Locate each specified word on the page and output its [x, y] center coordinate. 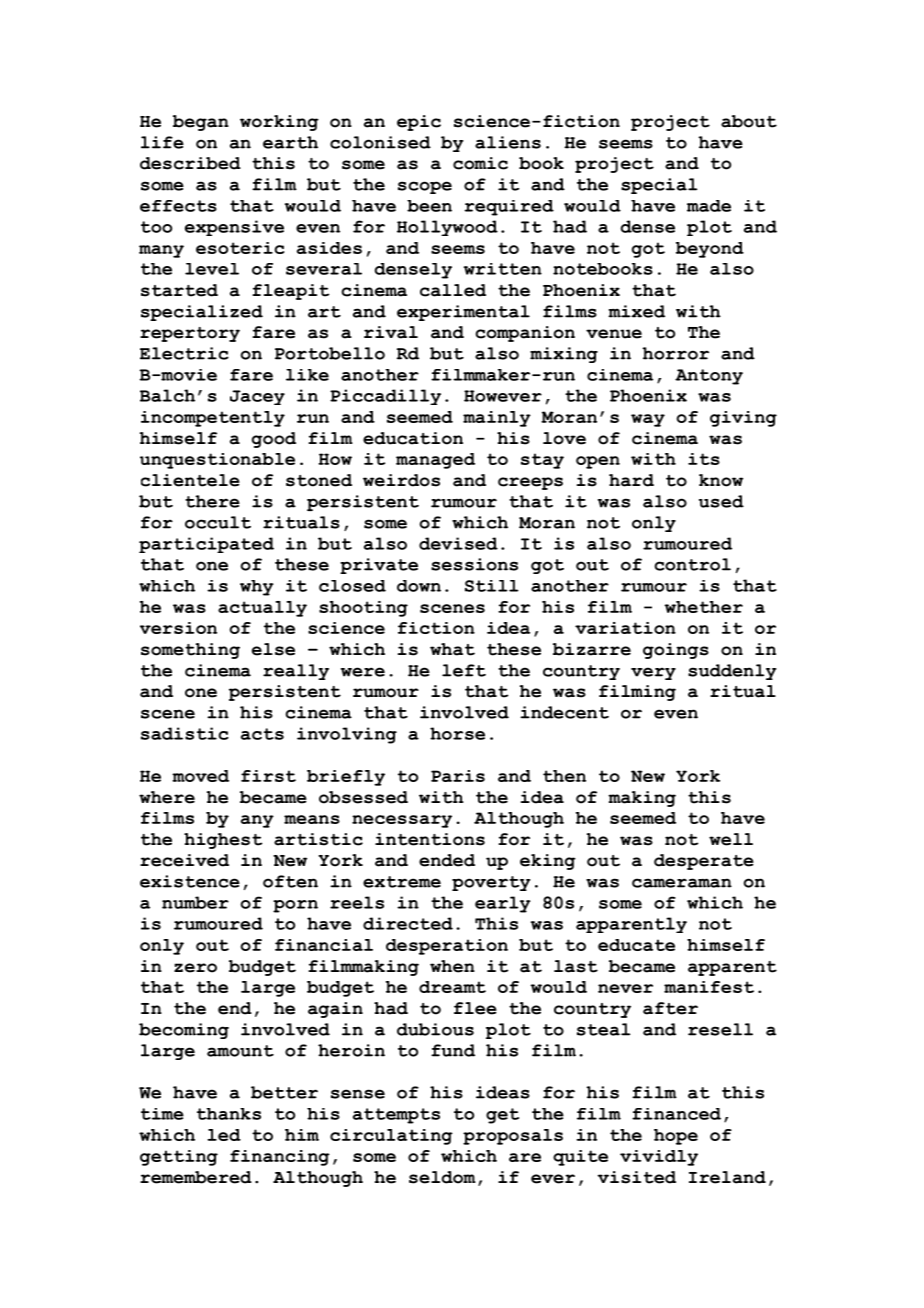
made [709, 206]
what [452, 649]
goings [676, 651]
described [190, 163]
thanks [229, 1114]
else [273, 649]
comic [480, 163]
